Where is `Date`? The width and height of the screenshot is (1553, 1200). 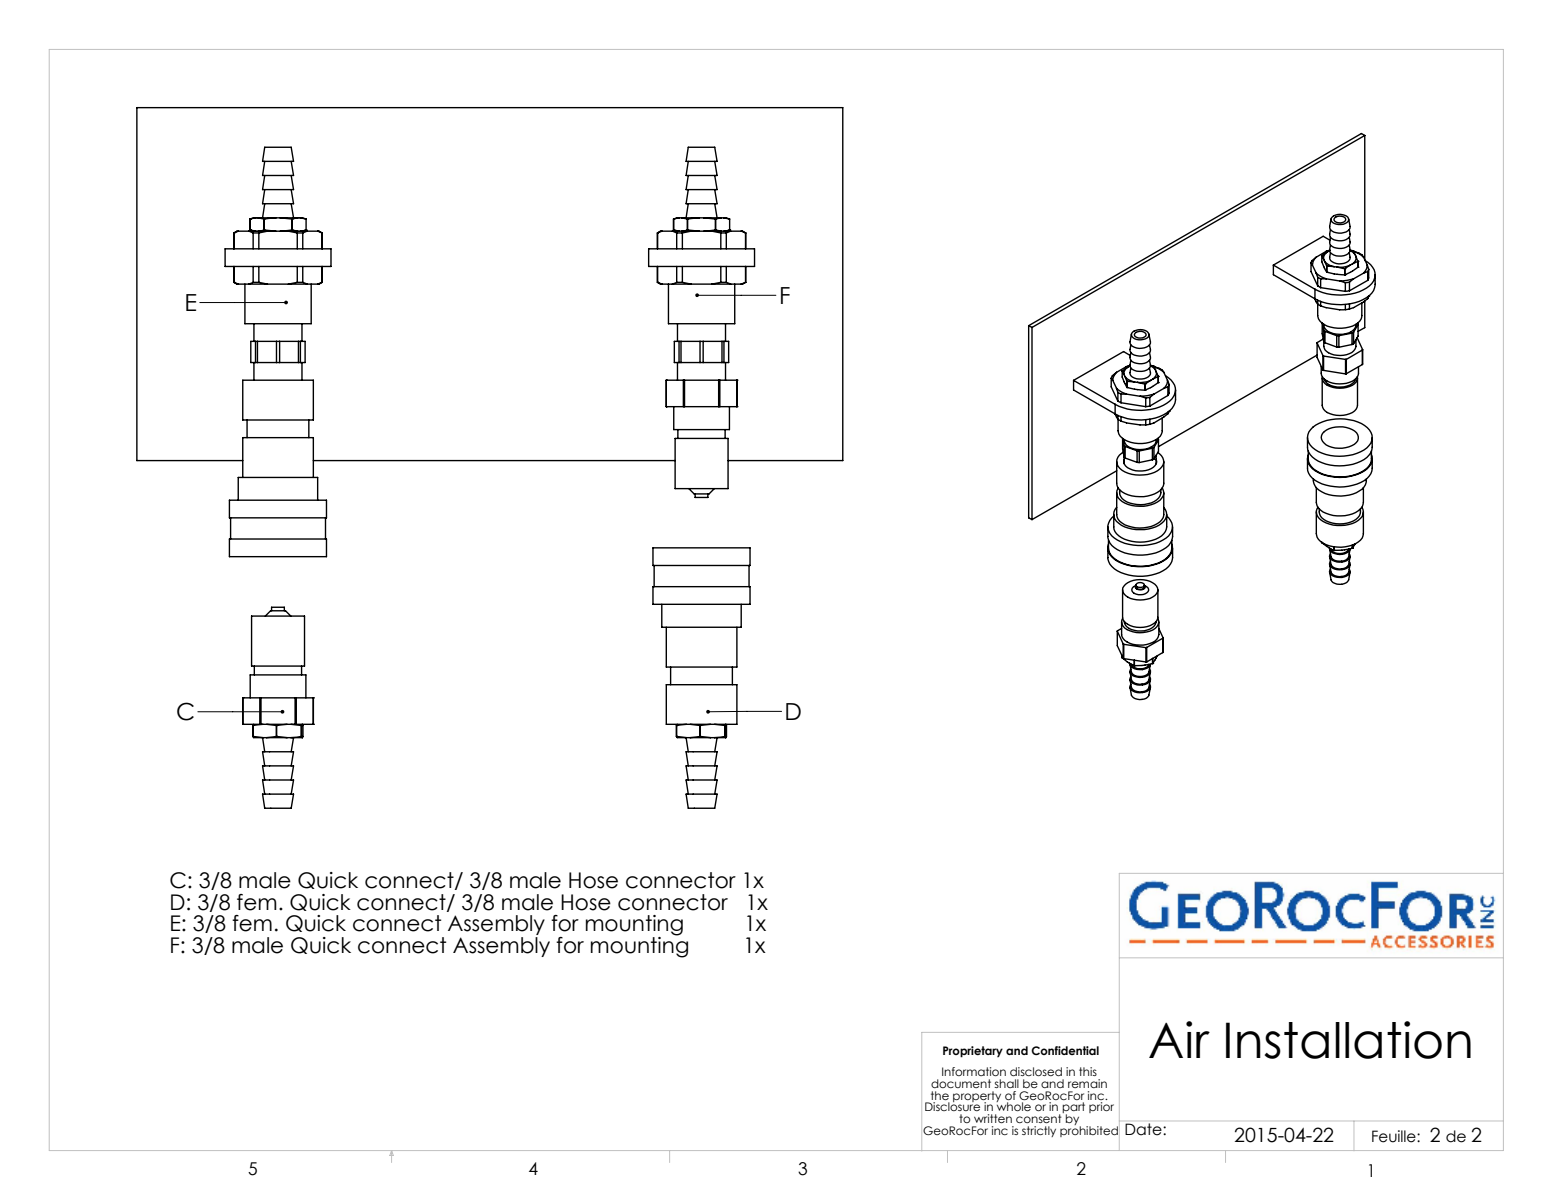 Date is located at coordinates (1144, 1129).
